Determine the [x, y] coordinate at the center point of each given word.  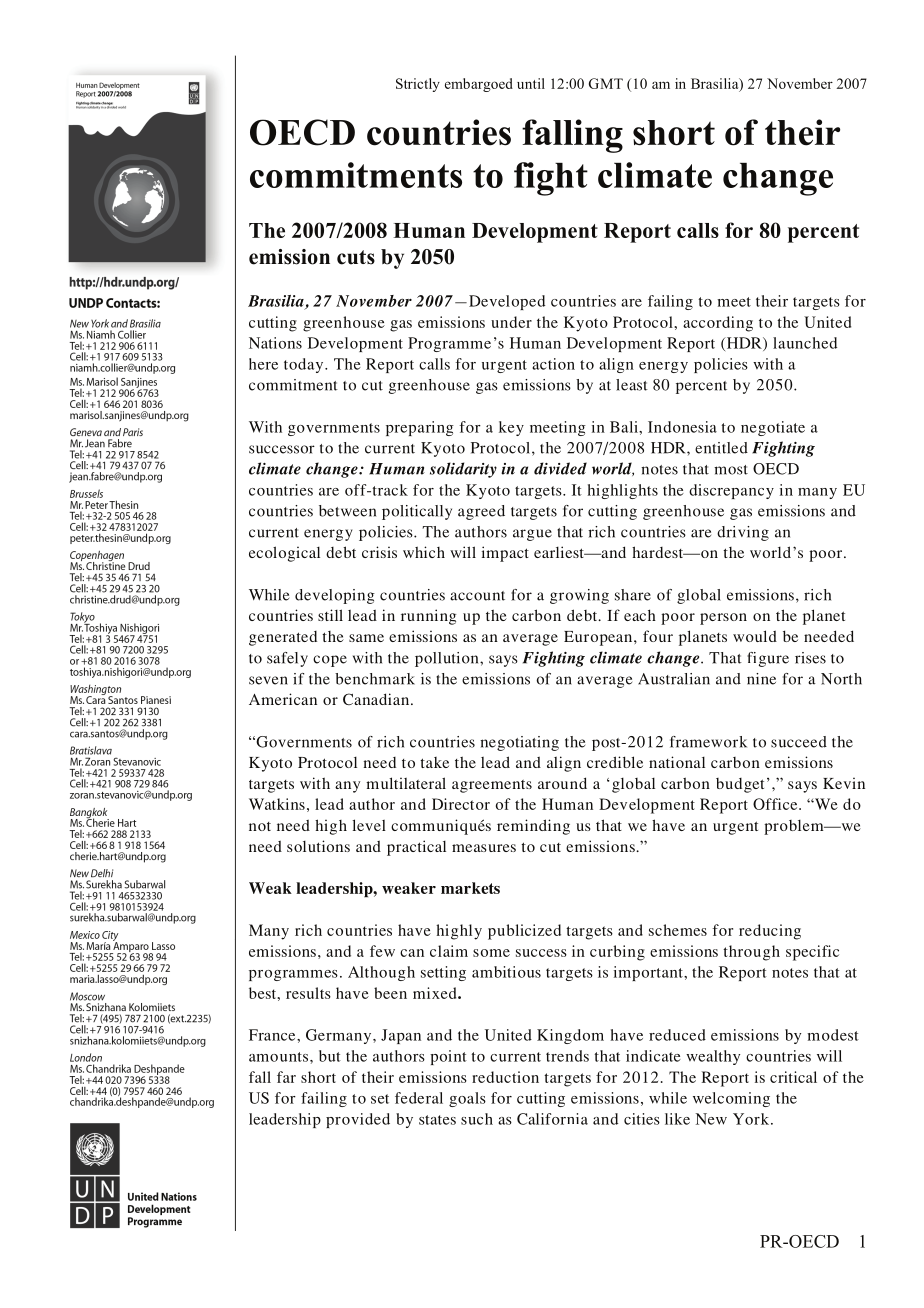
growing [579, 596]
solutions [318, 846]
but [330, 1056]
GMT [606, 83]
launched [805, 343]
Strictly [418, 85]
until [531, 83]
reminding [533, 827]
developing [335, 596]
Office [776, 804]
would [755, 636]
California [552, 1119]
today [305, 365]
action [553, 364]
